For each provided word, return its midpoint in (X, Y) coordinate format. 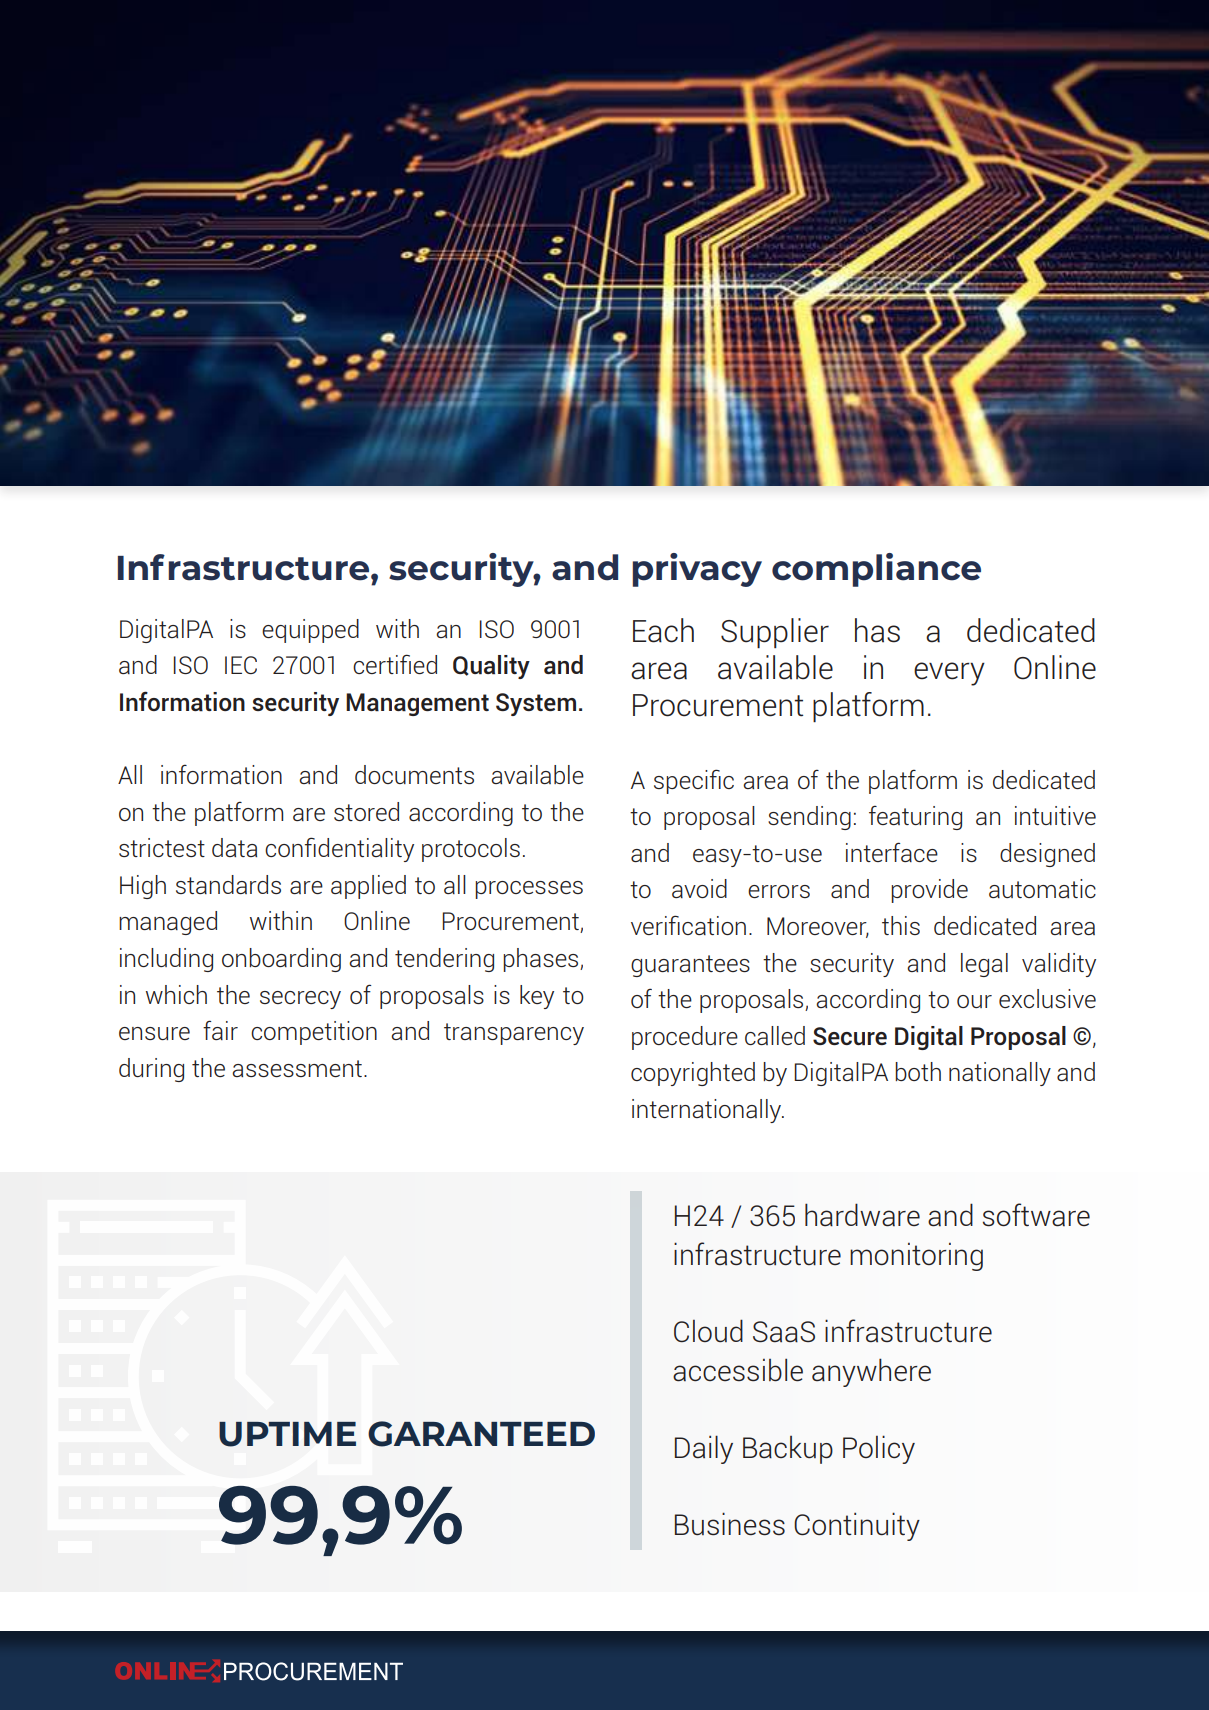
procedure (685, 1038)
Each (663, 630)
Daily (704, 1449)
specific (694, 781)
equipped (310, 631)
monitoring (916, 1257)
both (918, 1071)
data (234, 847)
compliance (876, 570)
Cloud (708, 1330)
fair (220, 1030)
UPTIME (287, 1434)
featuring (915, 818)
